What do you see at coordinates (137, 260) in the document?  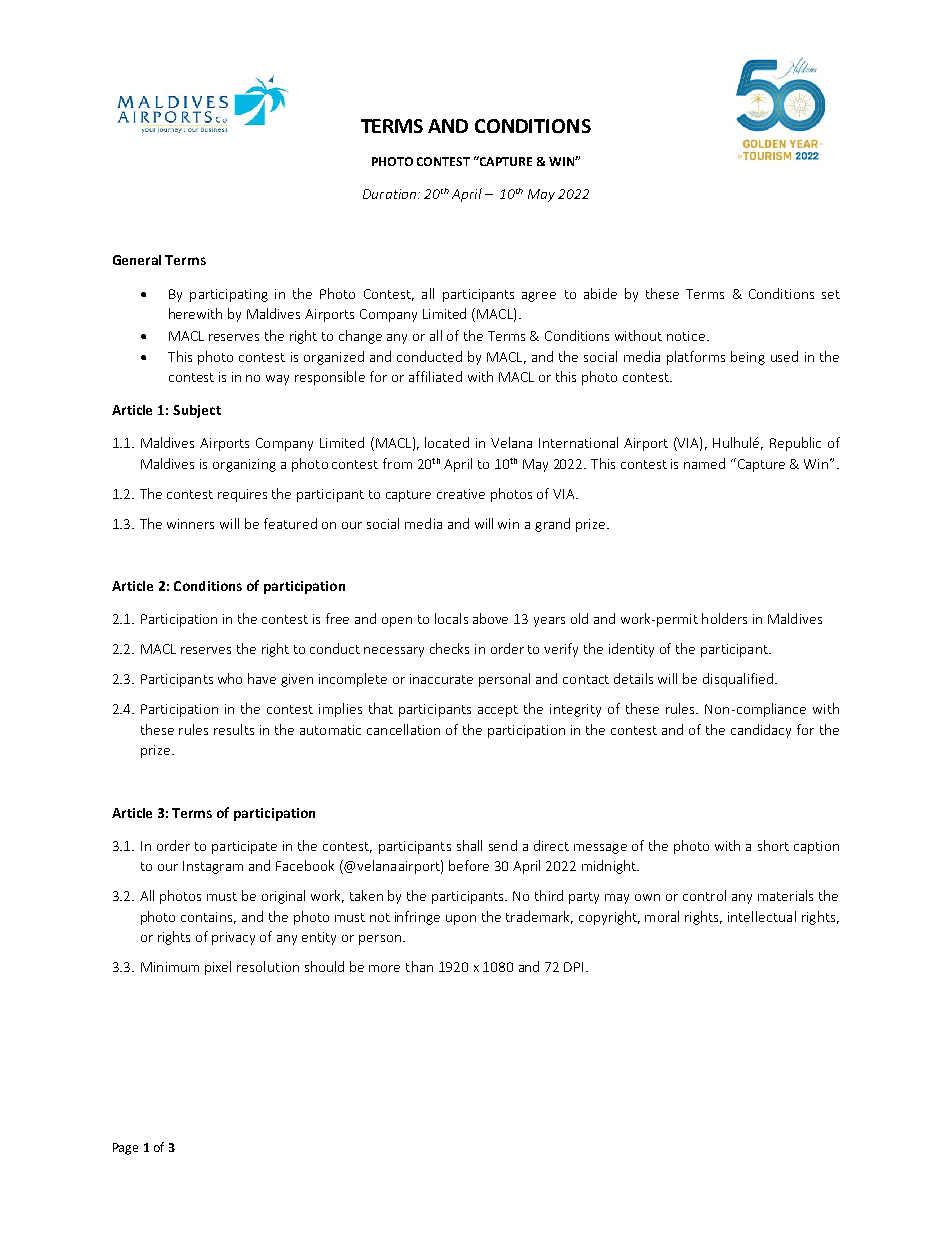 I see `General` at bounding box center [137, 260].
